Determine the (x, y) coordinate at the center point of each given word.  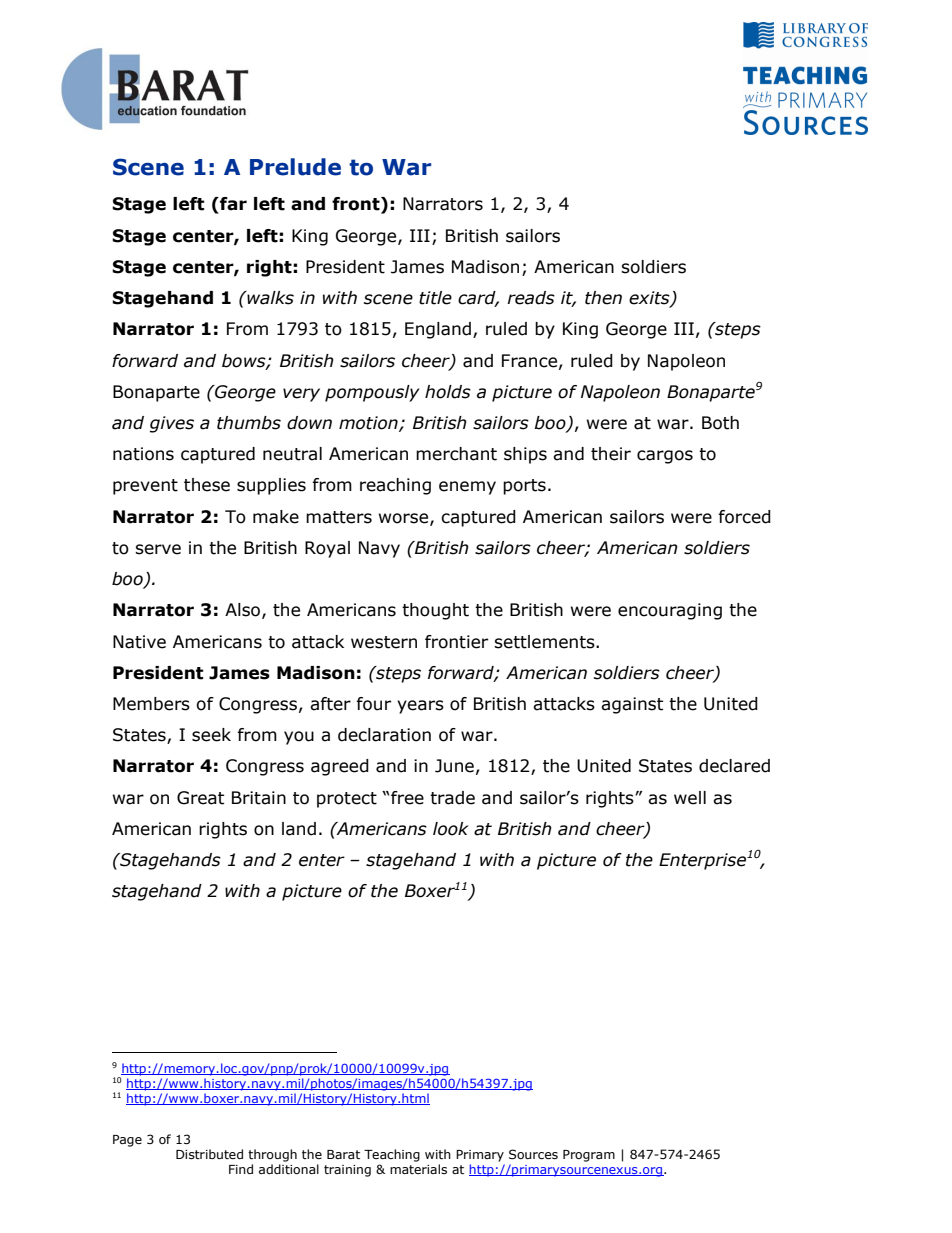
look (451, 829)
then (603, 298)
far (232, 204)
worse (405, 519)
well (690, 798)
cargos (665, 457)
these (207, 485)
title (435, 298)
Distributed (209, 1154)
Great (200, 798)
